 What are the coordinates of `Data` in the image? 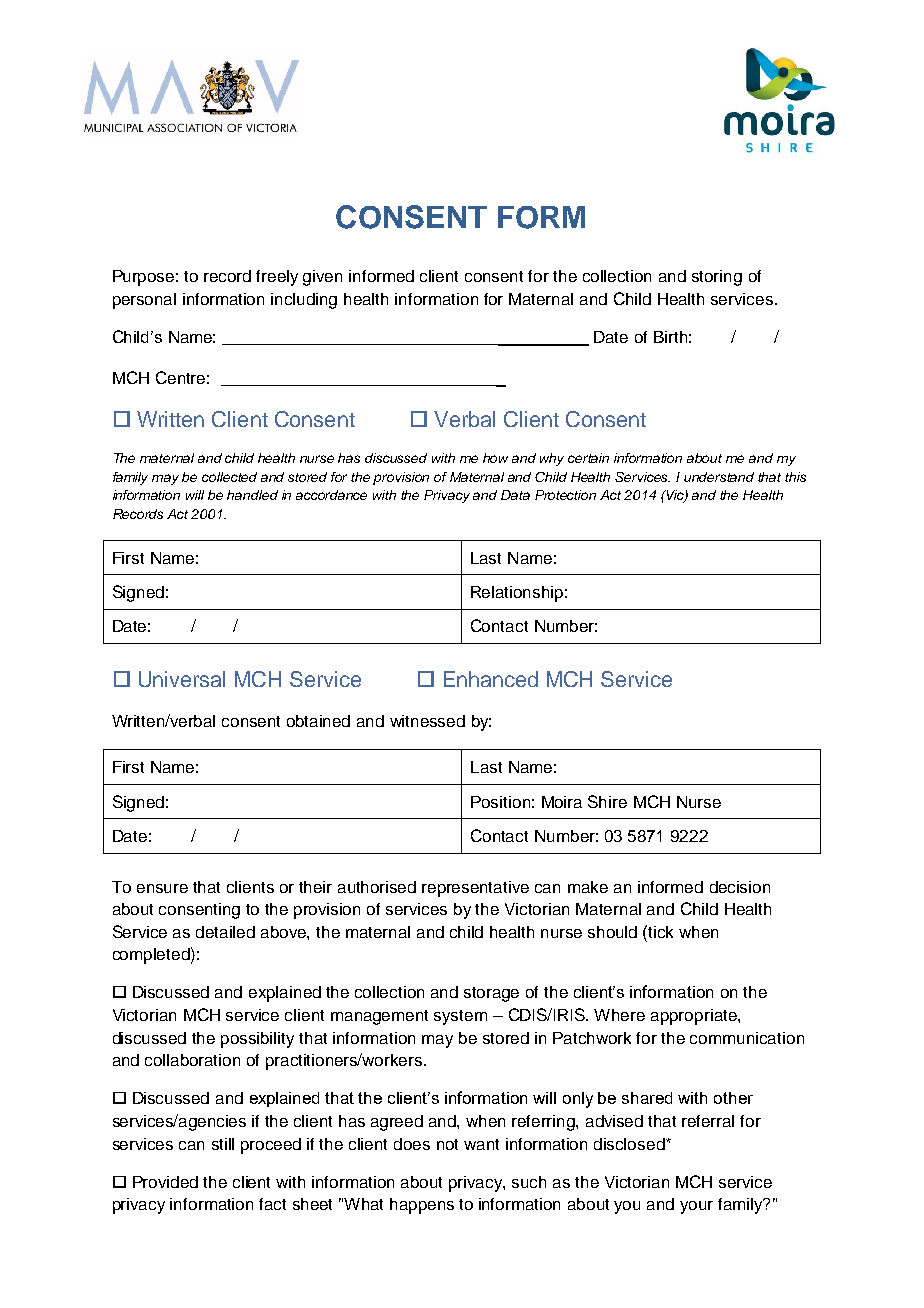 It's located at (515, 495).
